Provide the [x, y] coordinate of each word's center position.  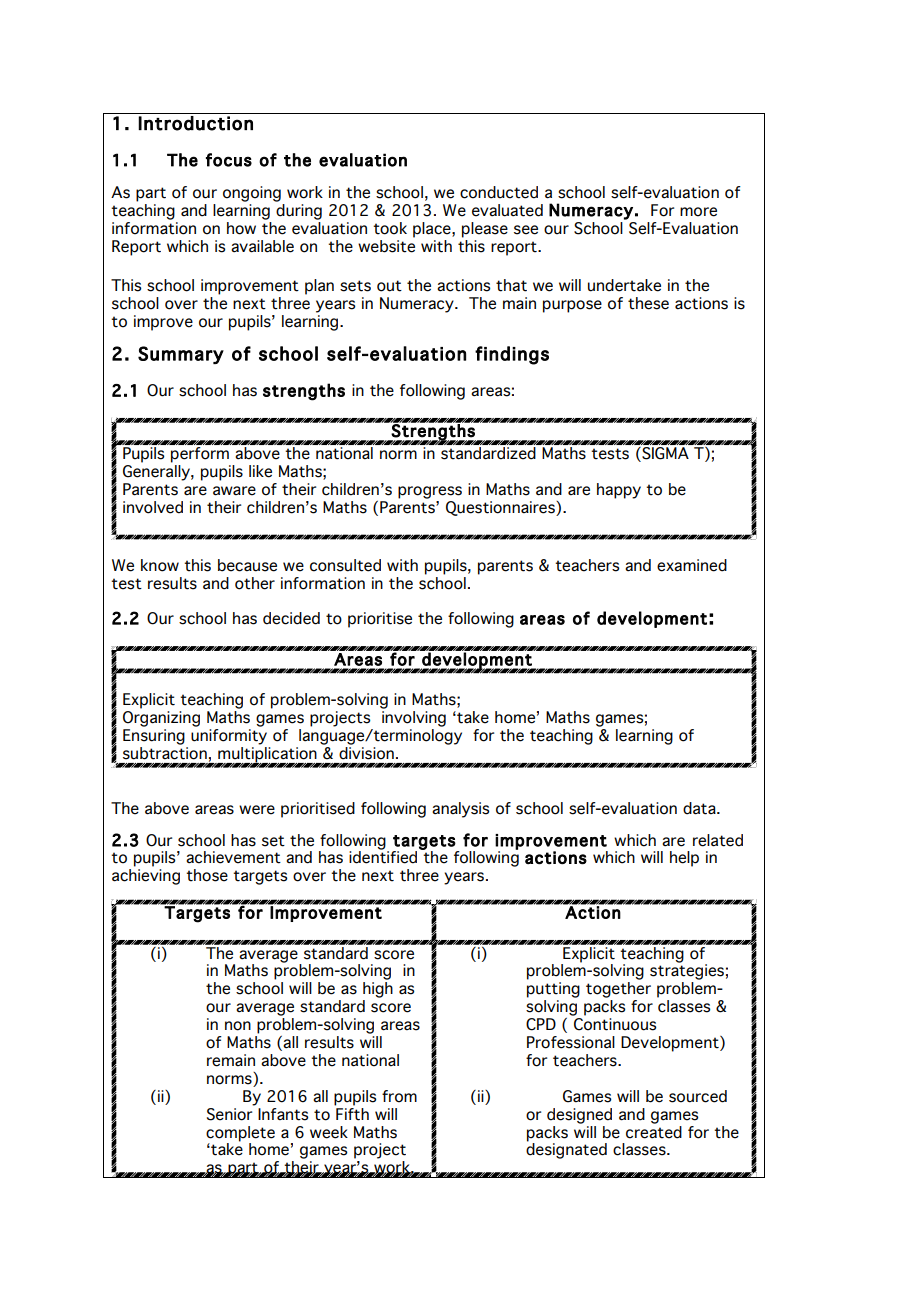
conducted [499, 192]
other [255, 583]
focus [229, 160]
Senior [231, 1113]
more [698, 212]
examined [692, 565]
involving [414, 719]
